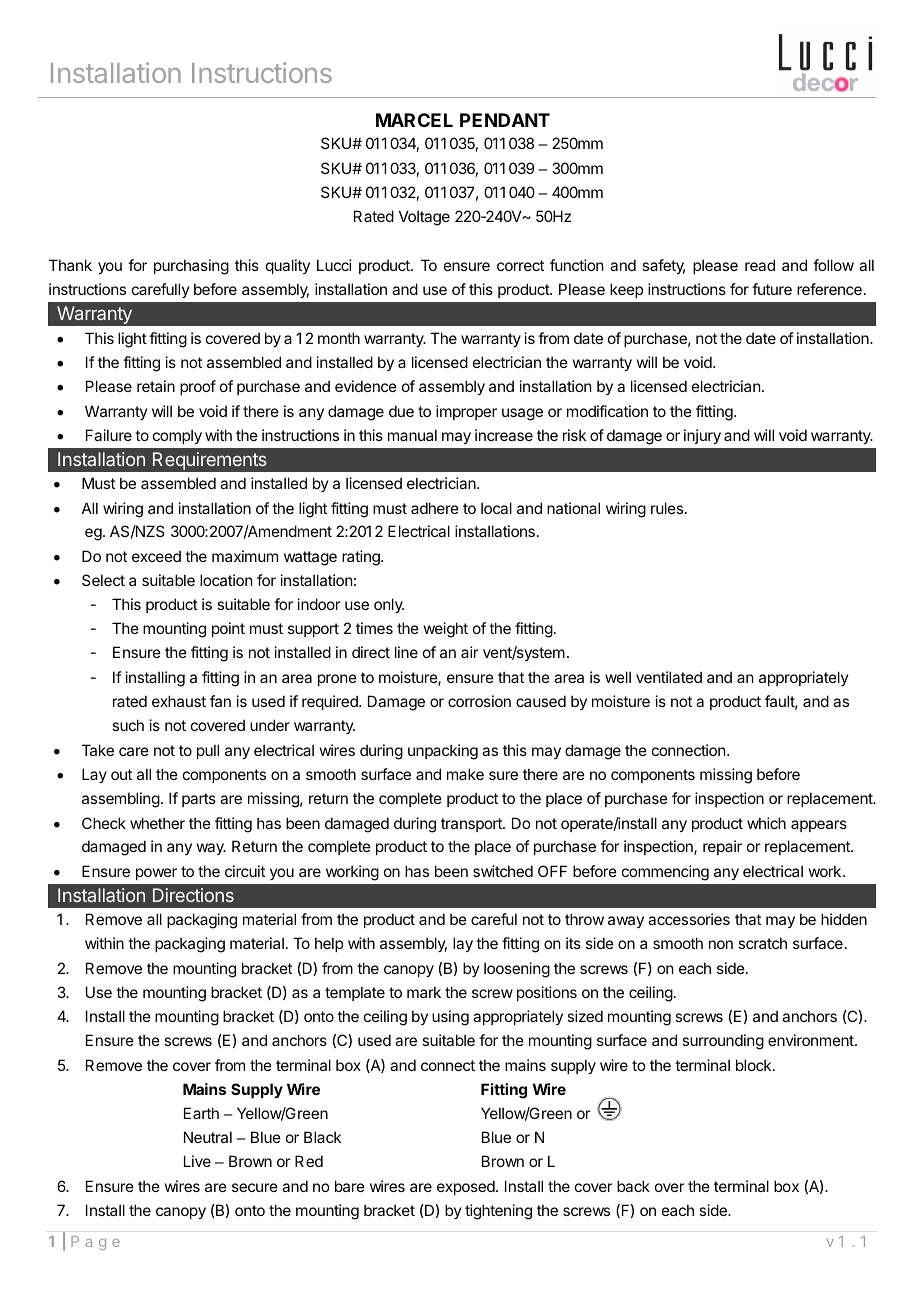 The height and width of the image is (1308, 924). What do you see at coordinates (179, 701) in the image?
I see `exhaust` at bounding box center [179, 701].
